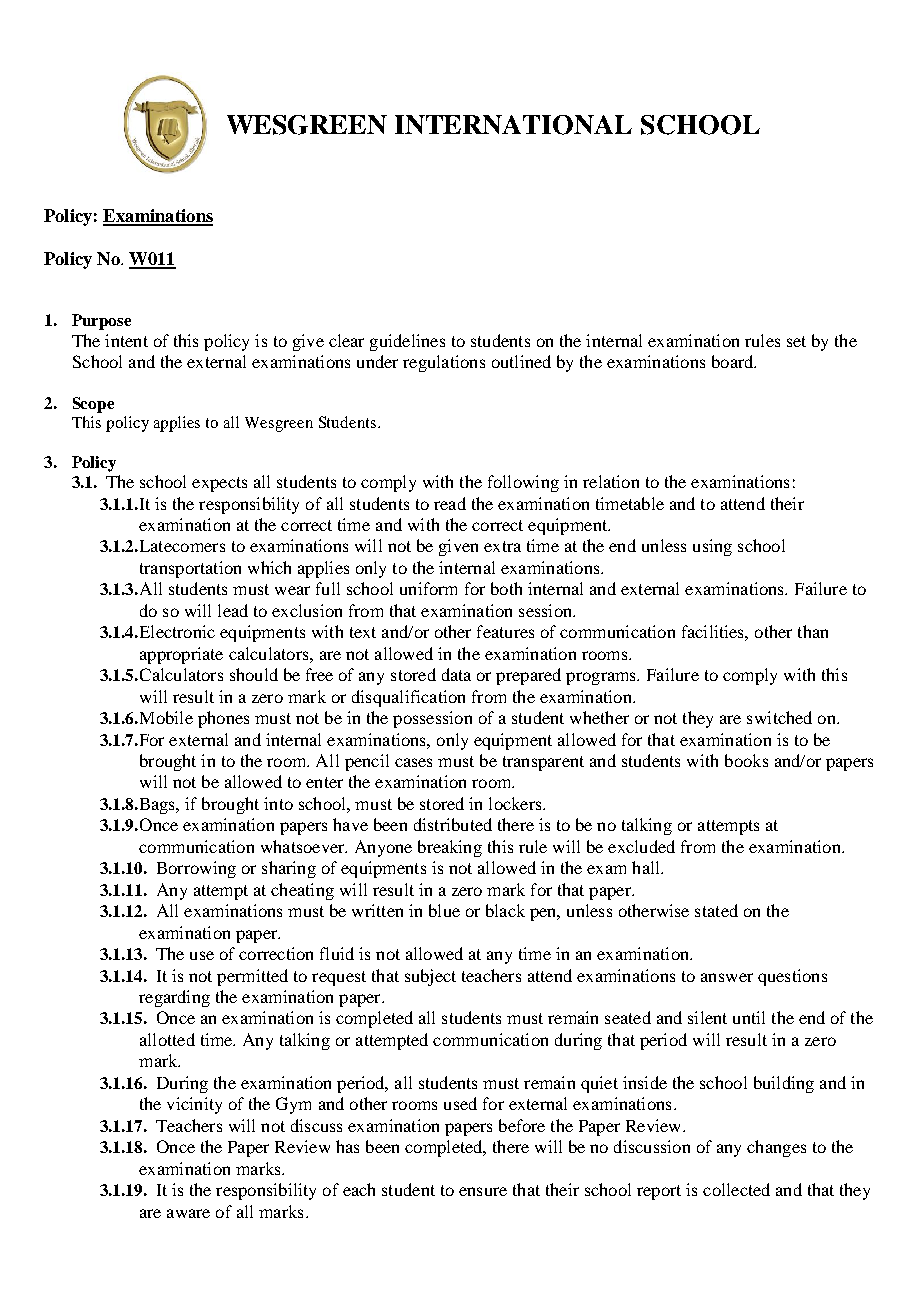  What do you see at coordinates (796, 341) in the screenshot?
I see `set` at bounding box center [796, 341].
